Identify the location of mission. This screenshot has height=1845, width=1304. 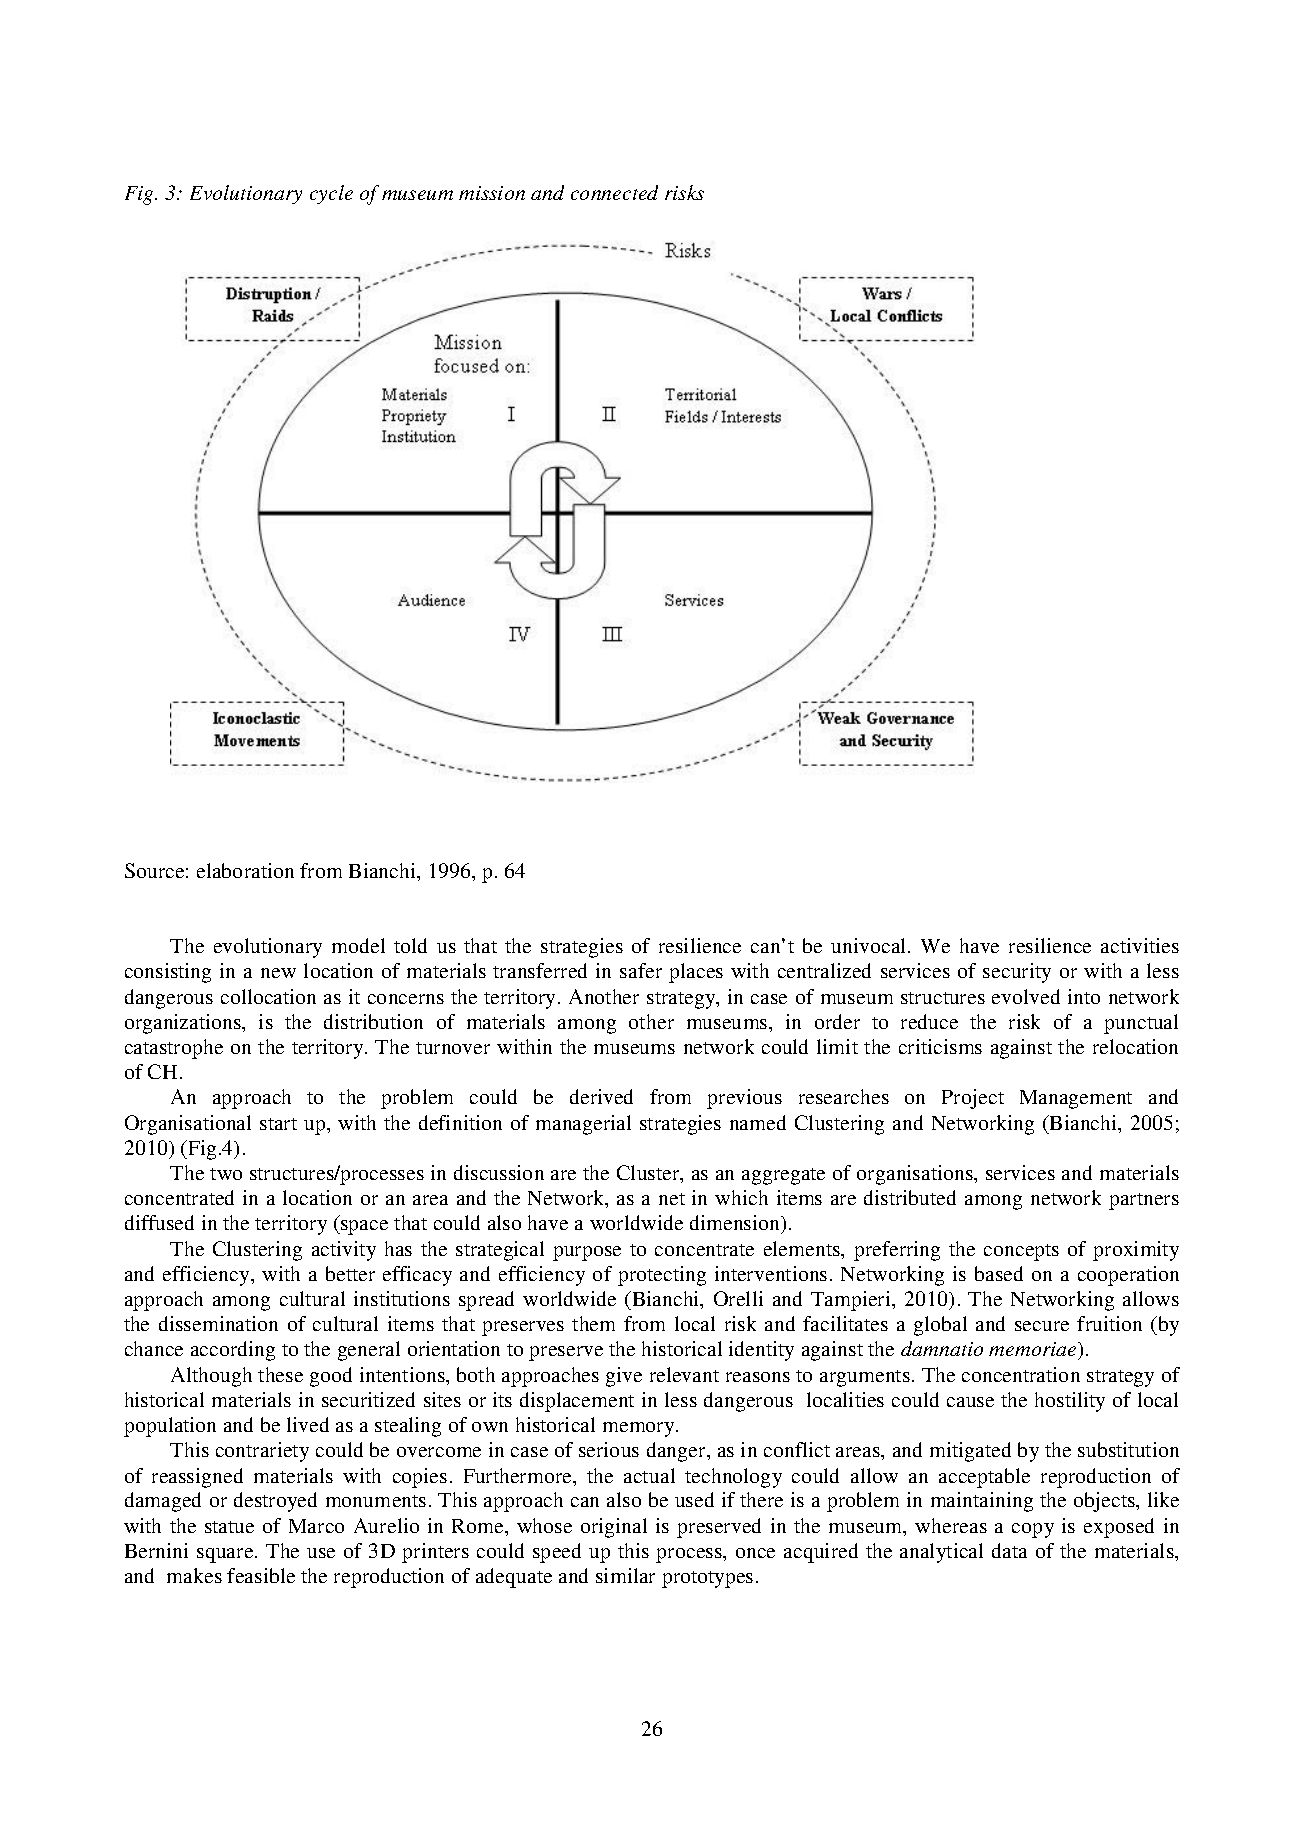
(492, 193).
